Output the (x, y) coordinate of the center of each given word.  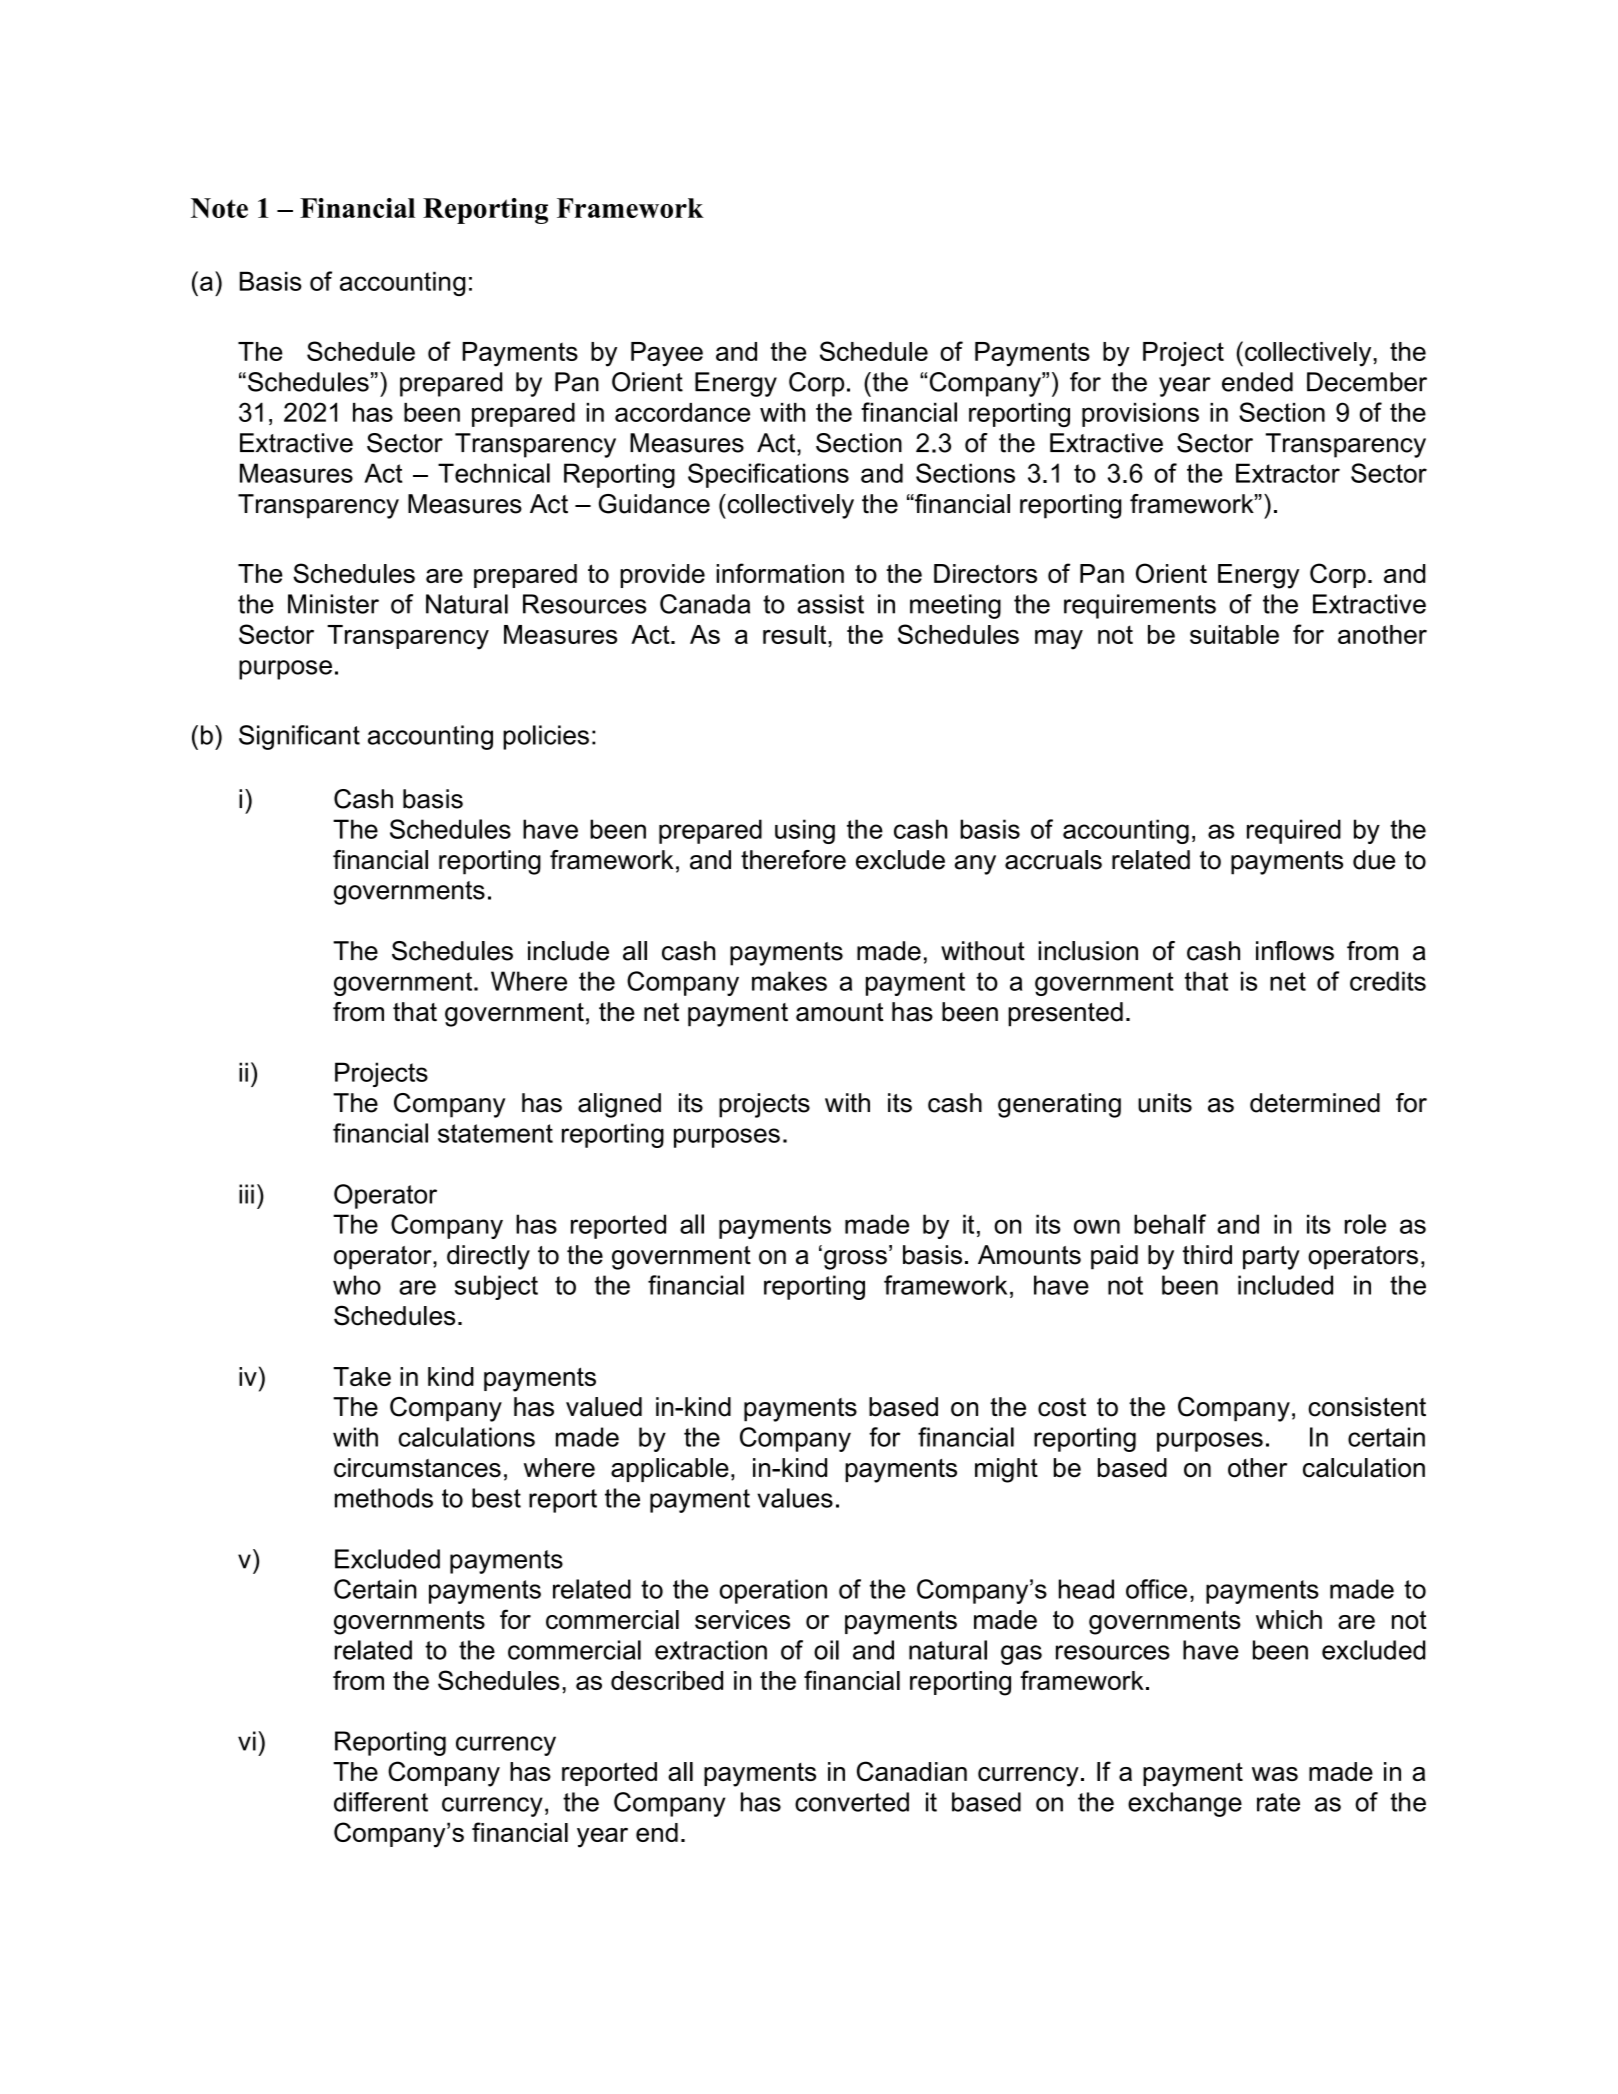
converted (852, 1802)
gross (855, 1260)
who (357, 1285)
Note (219, 208)
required (1294, 831)
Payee (667, 354)
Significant (299, 737)
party (1271, 1258)
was (1275, 1774)
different (381, 1802)
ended (1257, 382)
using (805, 831)
